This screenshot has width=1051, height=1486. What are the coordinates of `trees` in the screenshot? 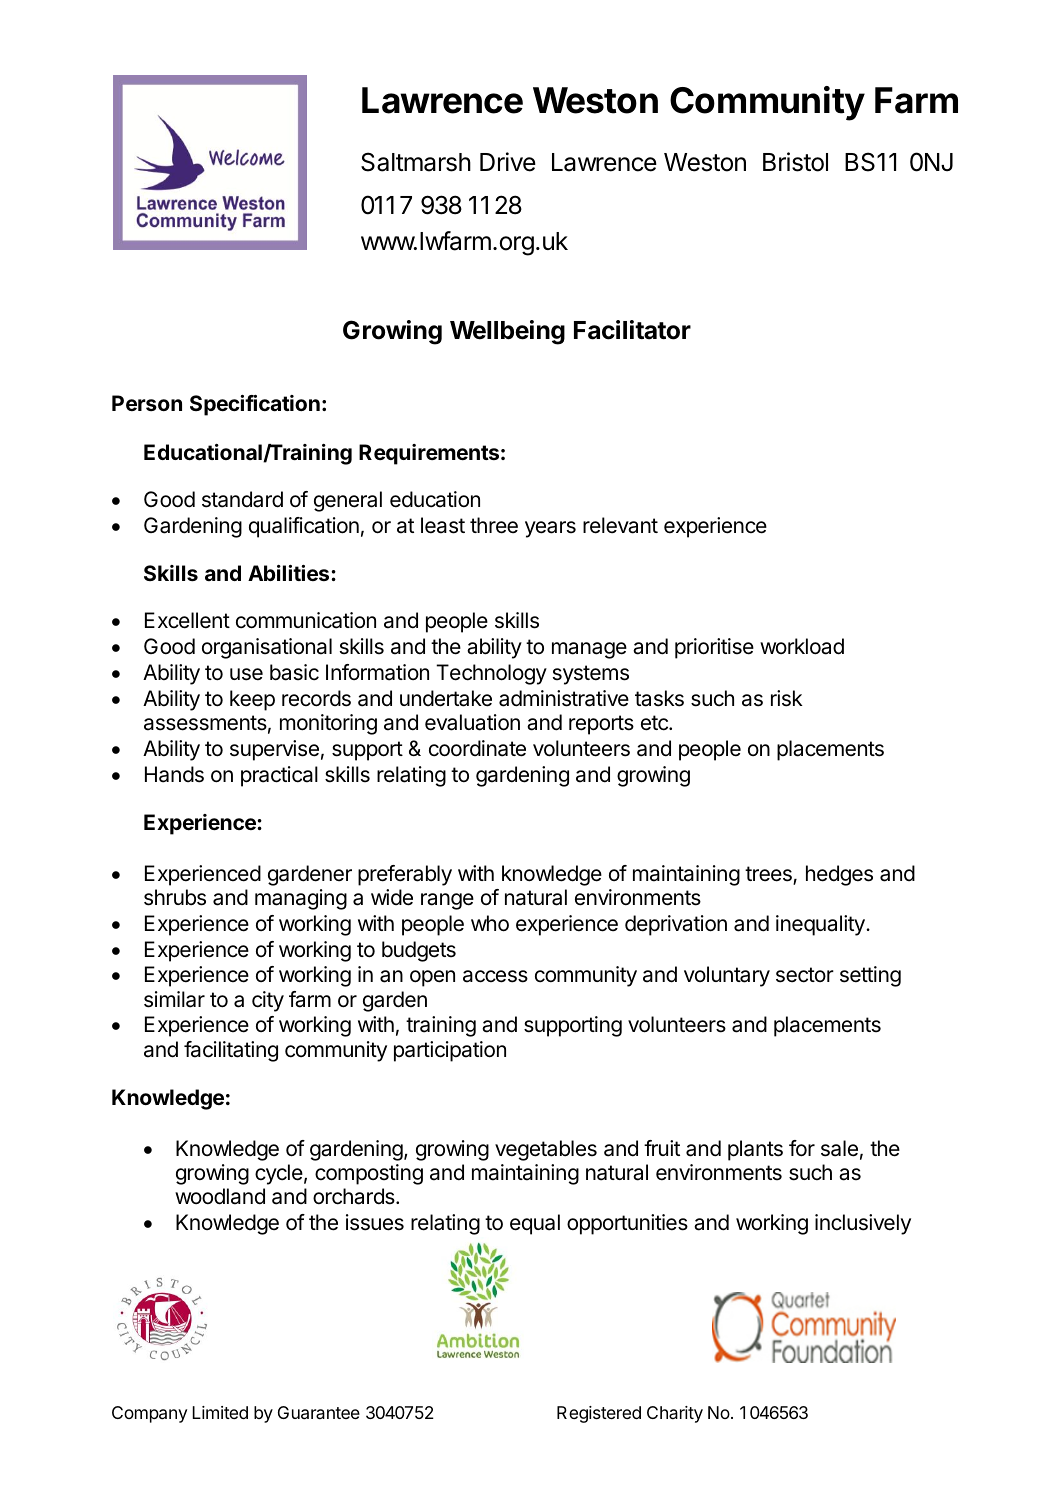 It's located at (769, 875).
